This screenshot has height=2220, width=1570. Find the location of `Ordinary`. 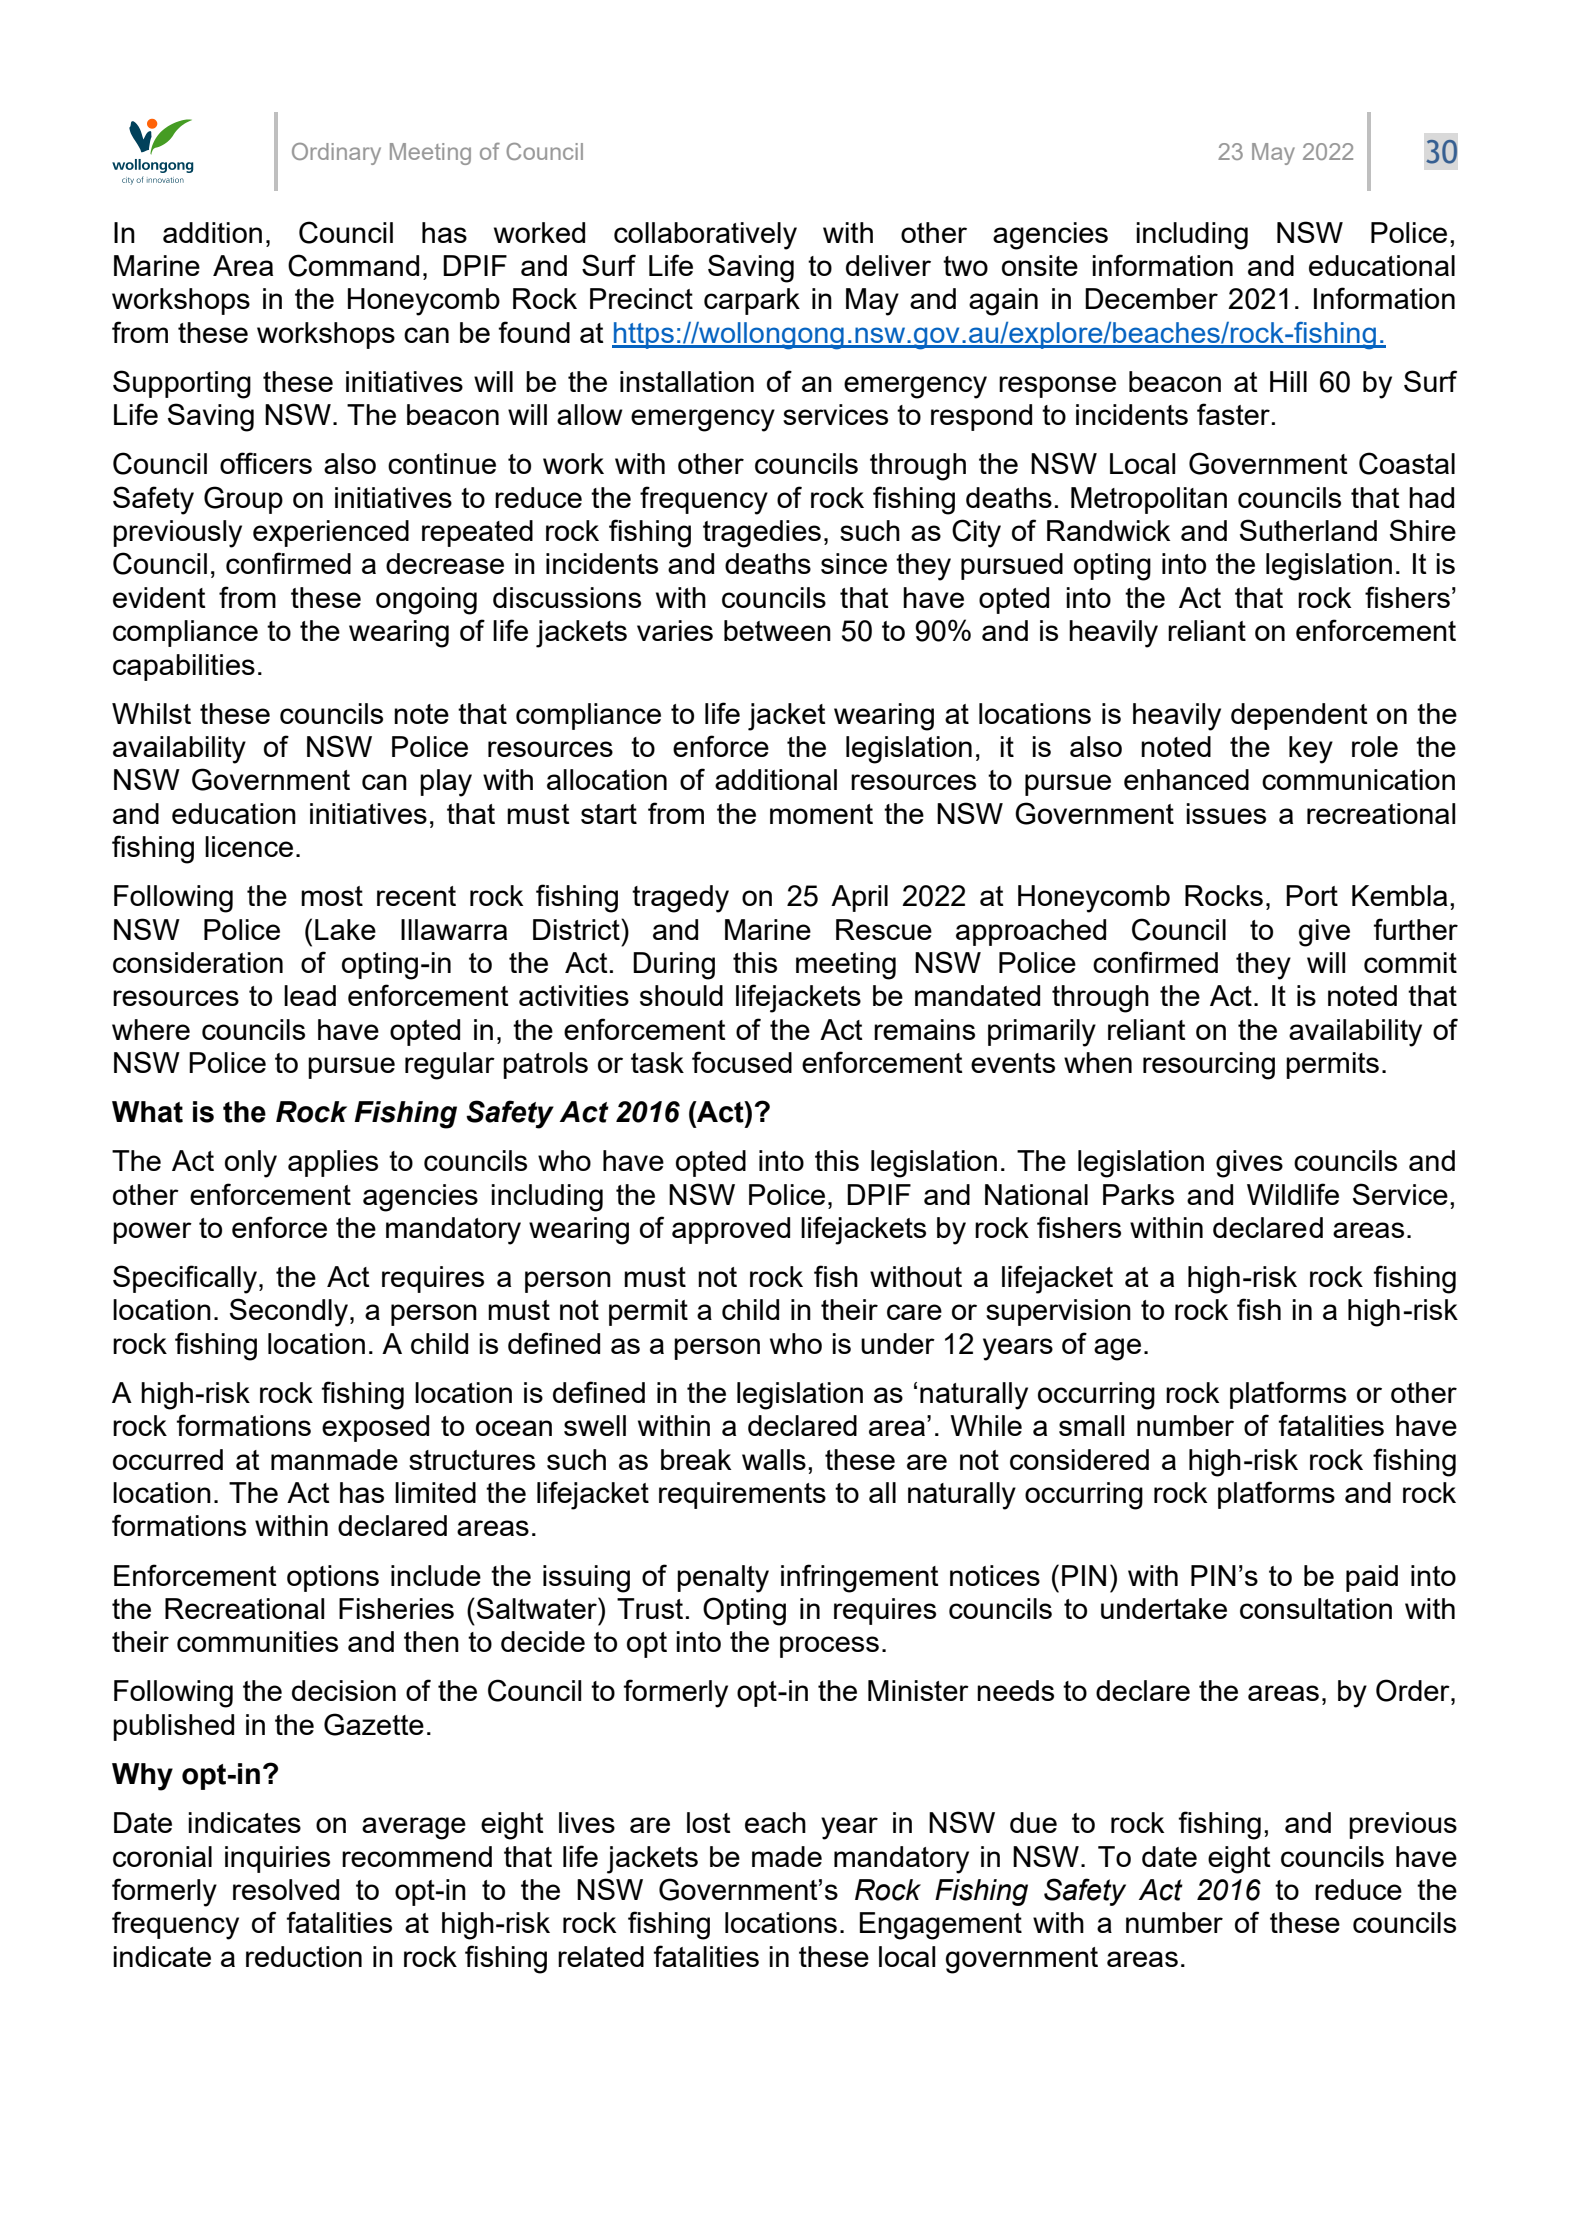

Ordinary is located at coordinates (336, 154).
